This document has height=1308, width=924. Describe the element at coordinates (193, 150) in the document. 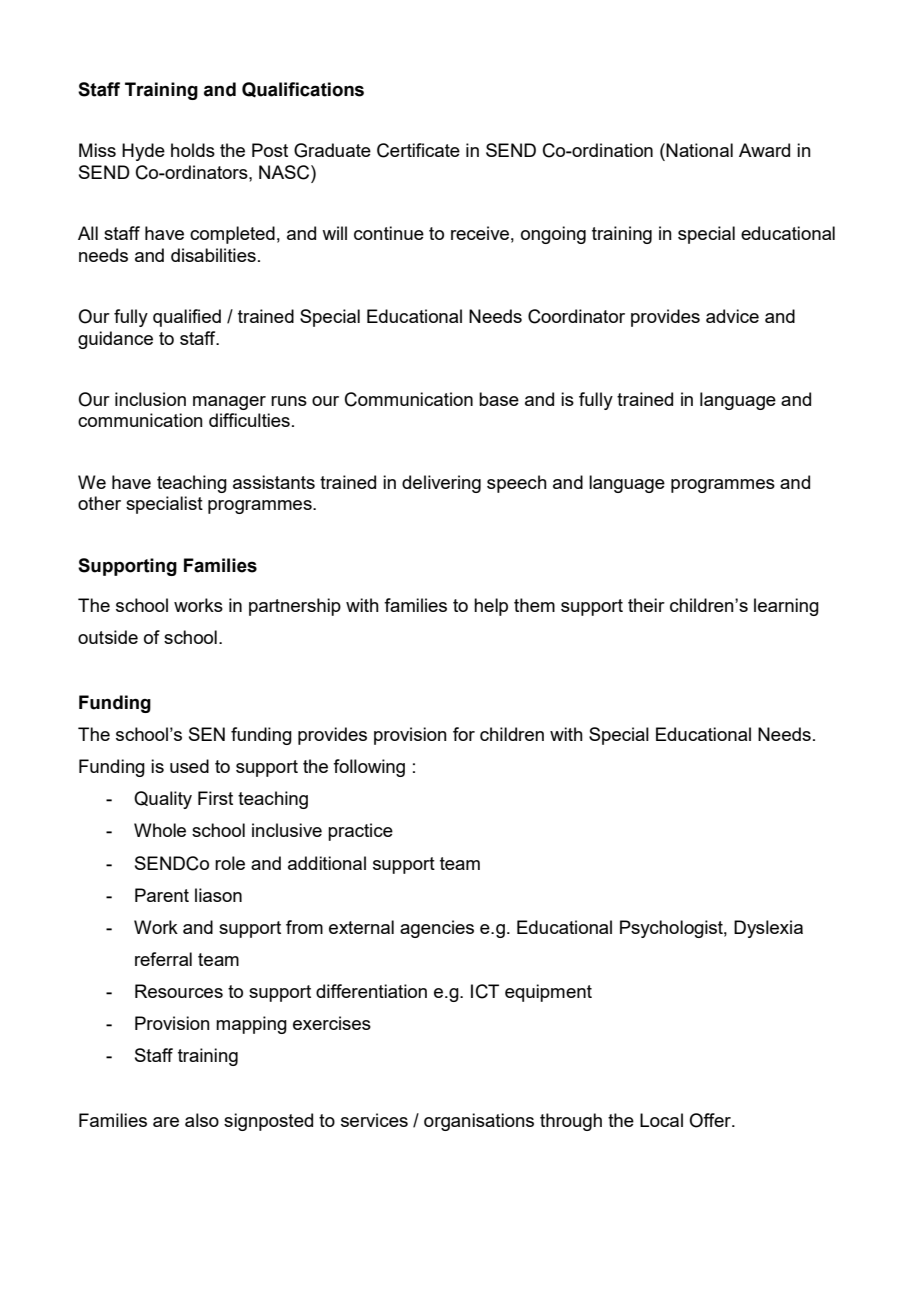

I see `holds` at that location.
